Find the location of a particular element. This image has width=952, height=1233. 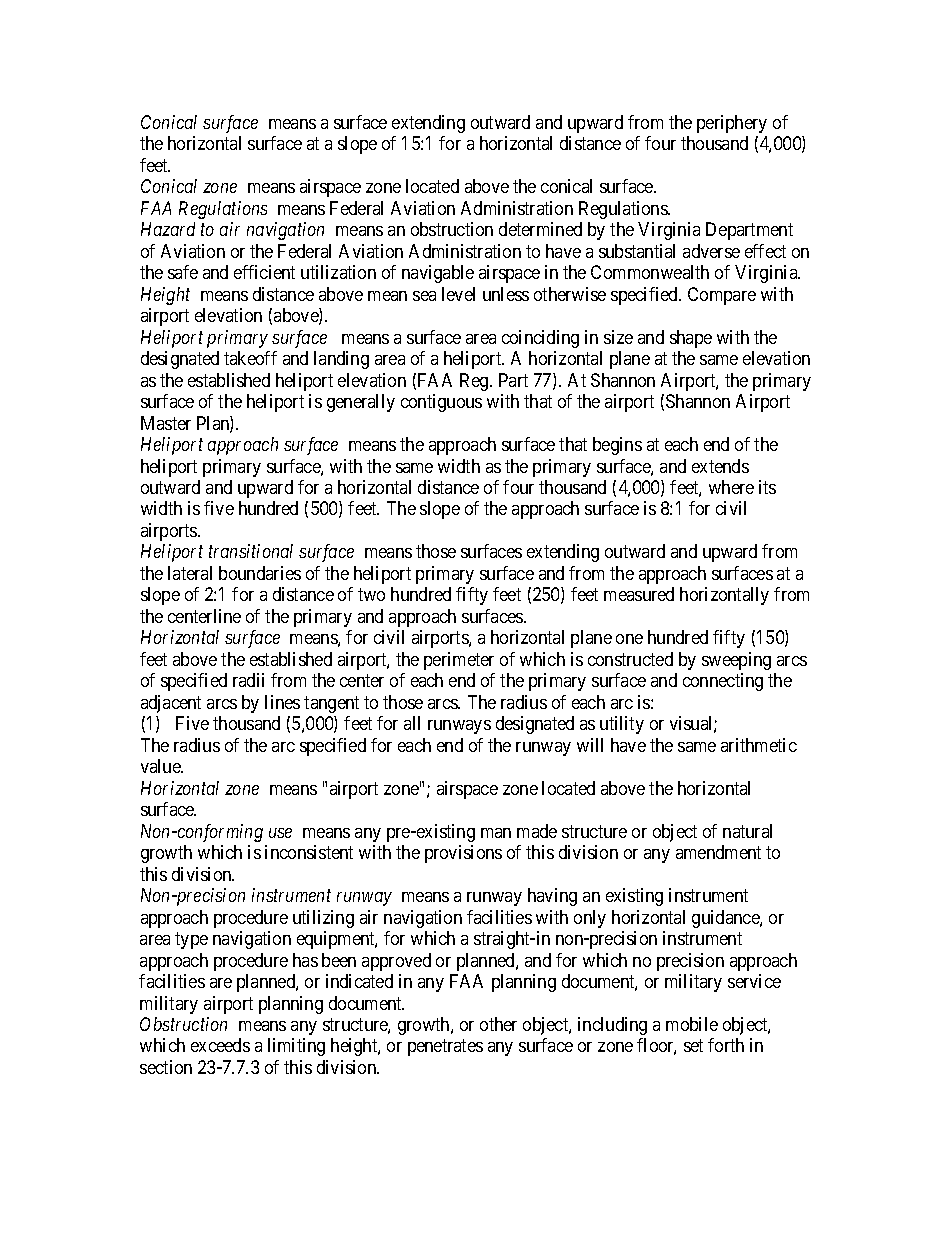

where is located at coordinates (731, 487).
